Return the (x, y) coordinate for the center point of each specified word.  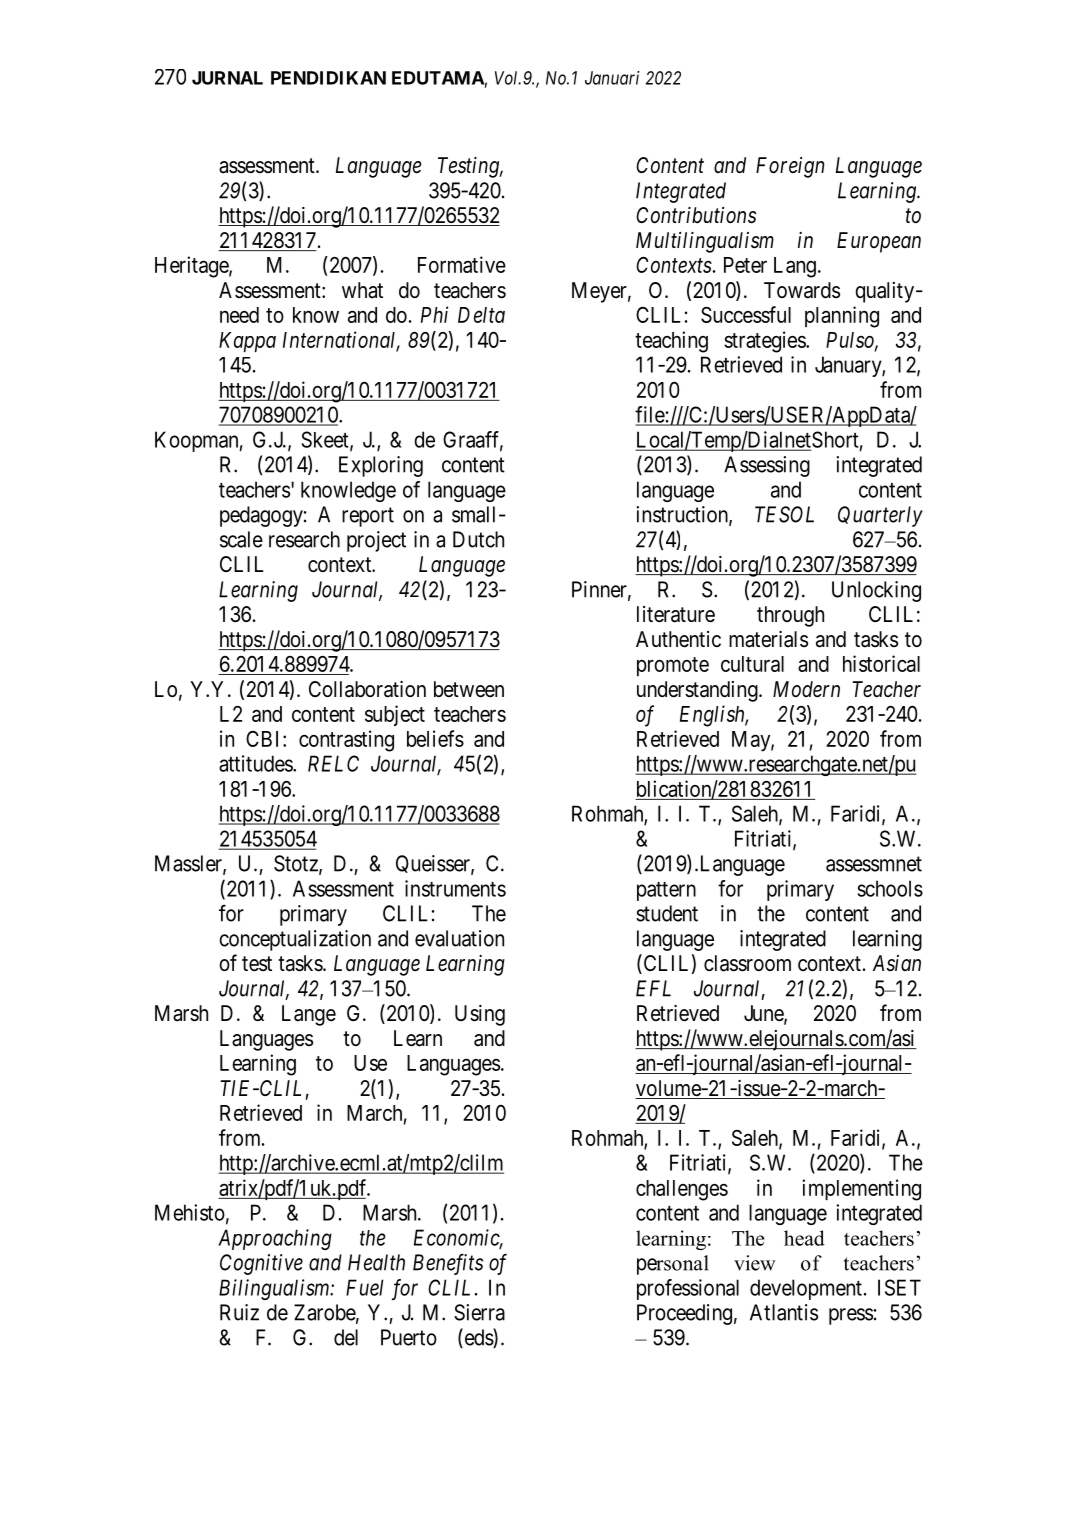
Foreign (790, 167)
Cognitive (261, 1264)
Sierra (479, 1312)
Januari (612, 78)
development (806, 1289)
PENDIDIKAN (328, 78)
